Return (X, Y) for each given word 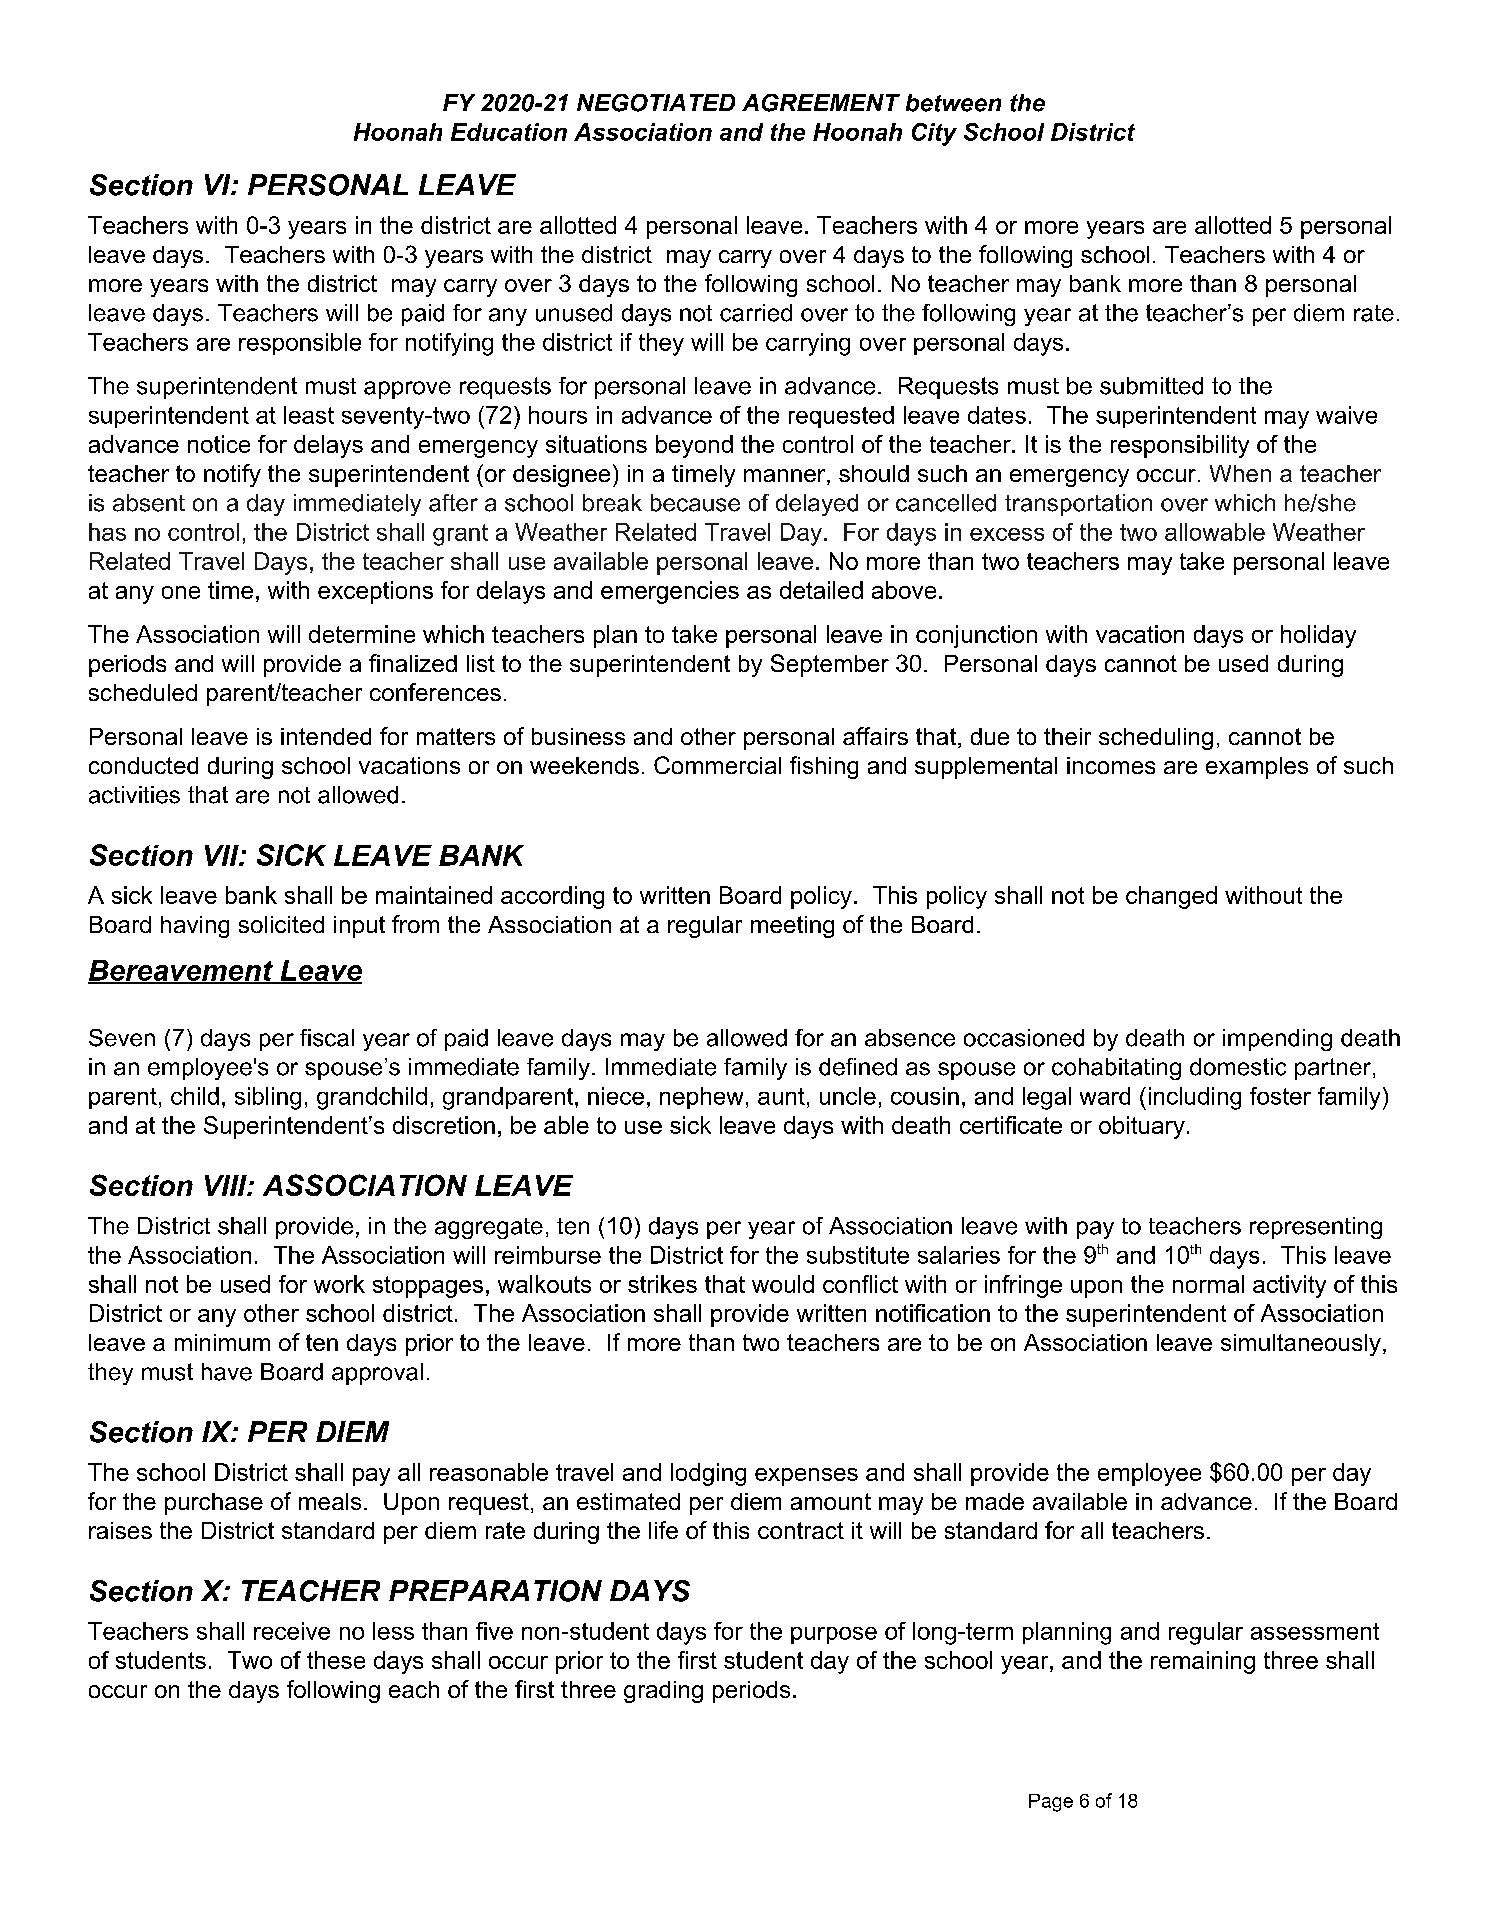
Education (509, 132)
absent (149, 503)
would (783, 1284)
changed (1171, 897)
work (339, 1284)
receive (292, 1631)
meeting (792, 927)
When (1240, 473)
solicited (281, 924)
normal (1208, 1284)
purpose (834, 1635)
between (953, 103)
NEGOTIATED (656, 103)
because (695, 503)
